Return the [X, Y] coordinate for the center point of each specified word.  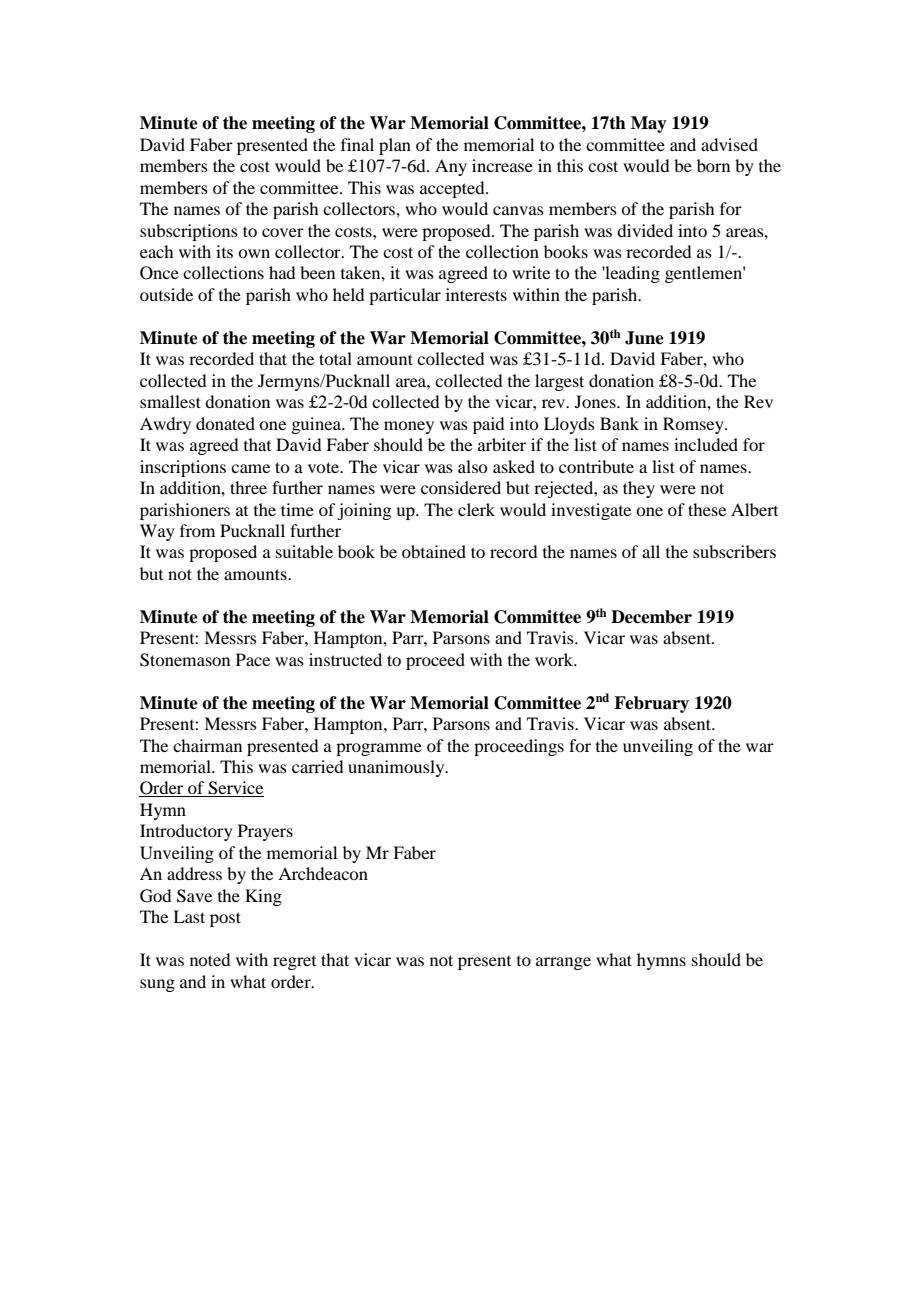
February [651, 704]
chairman [207, 745]
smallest [170, 401]
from [197, 530]
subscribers [734, 551]
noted [210, 959]
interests [476, 294]
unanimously [397, 768]
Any [451, 167]
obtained [434, 551]
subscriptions [189, 232]
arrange [563, 963]
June [644, 338]
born [713, 165]
